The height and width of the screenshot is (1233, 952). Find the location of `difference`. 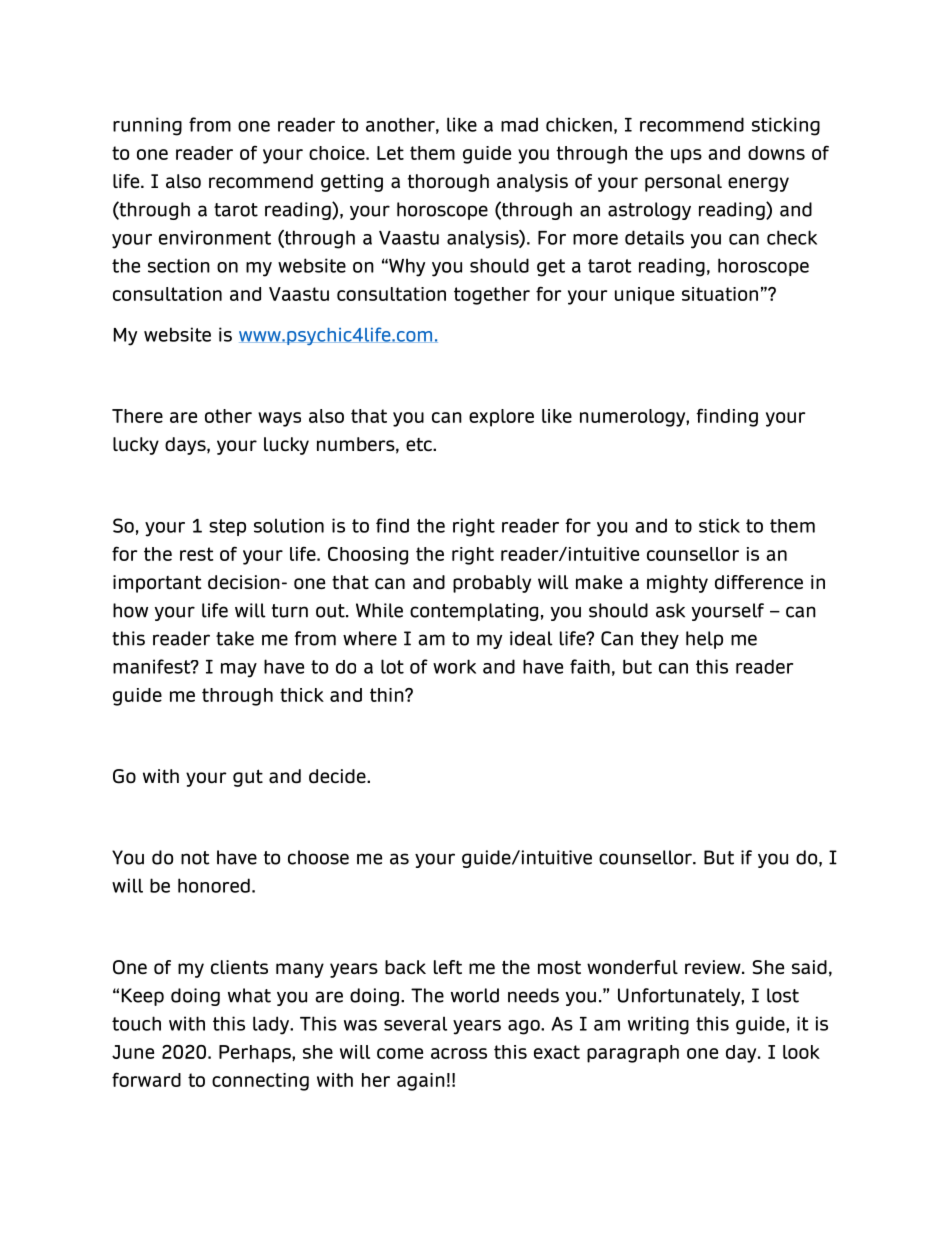

difference is located at coordinates (759, 582).
